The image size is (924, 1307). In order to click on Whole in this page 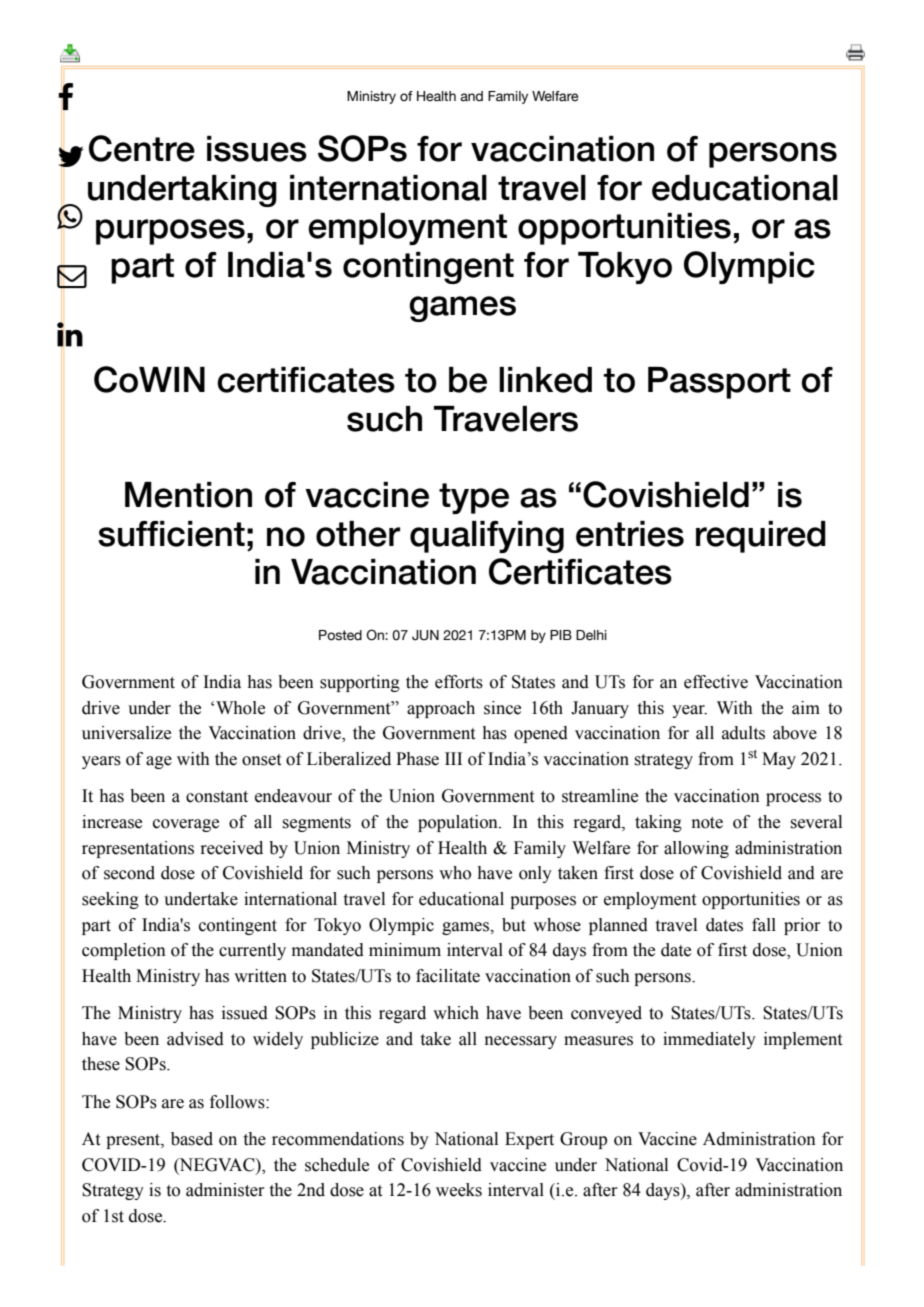, I will do `click(240, 708)`.
